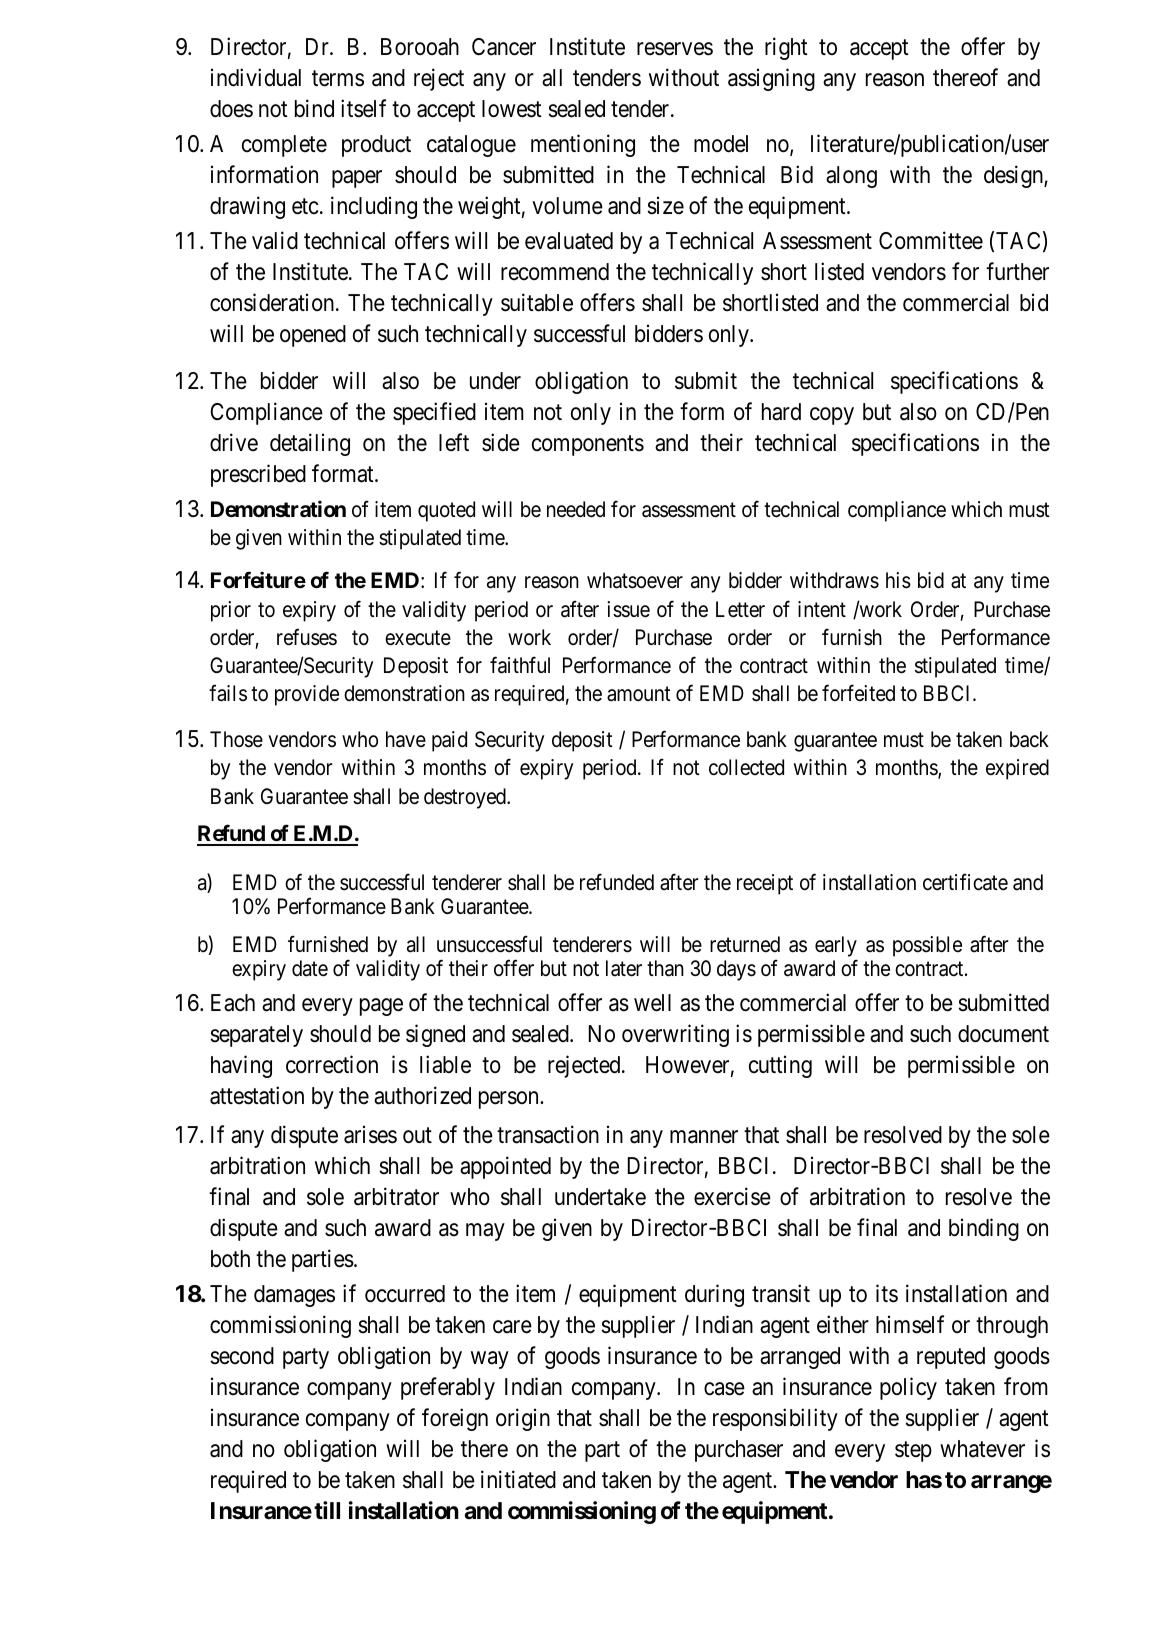 Image resolution: width=1151 pixels, height=1628 pixels. Describe the element at coordinates (913, 1451) in the screenshot. I see `step` at that location.
